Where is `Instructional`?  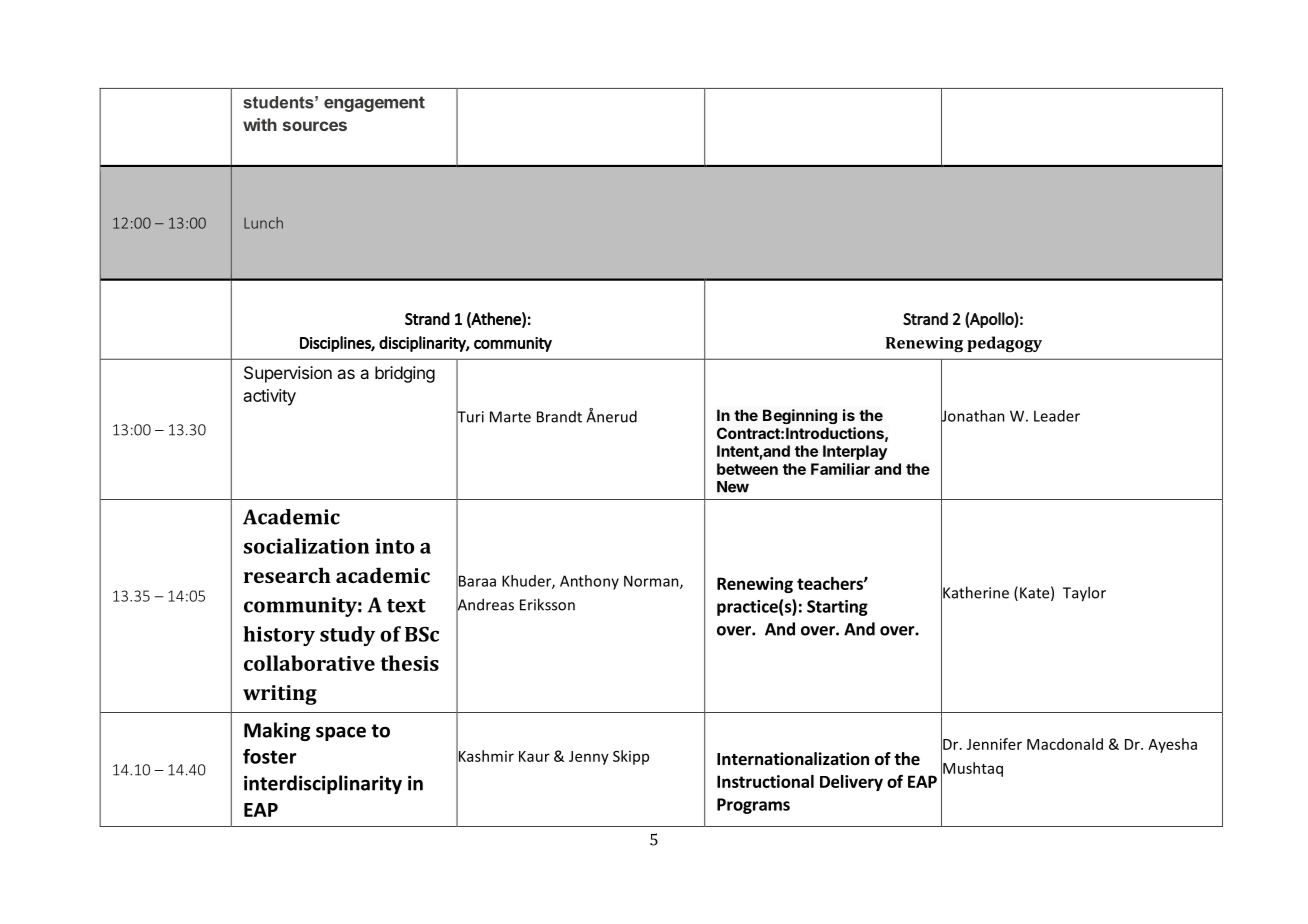
Instructional is located at coordinates (765, 781).
